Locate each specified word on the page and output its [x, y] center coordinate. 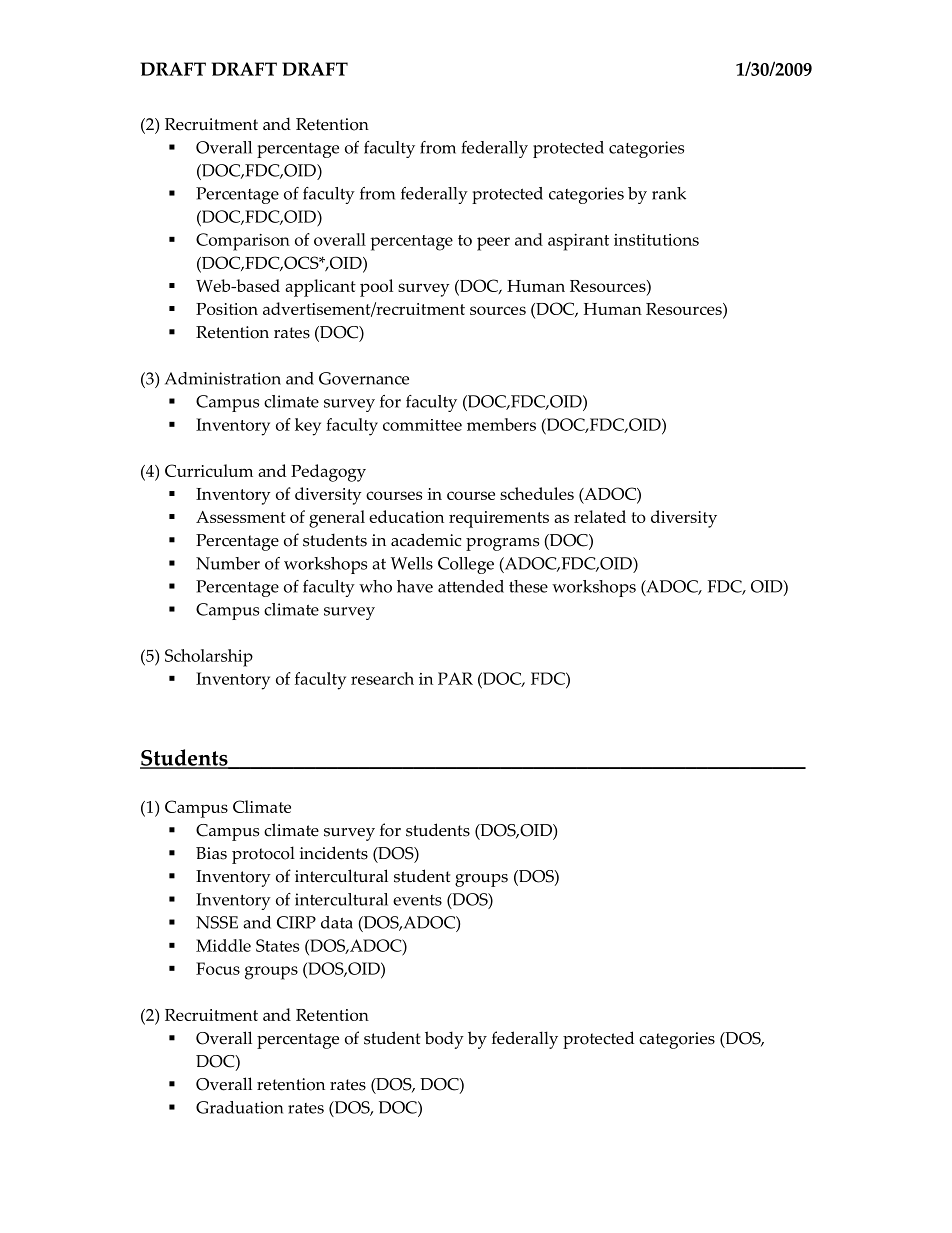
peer [493, 244]
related [600, 516]
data [337, 922]
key [308, 427]
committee [422, 425]
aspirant [578, 242]
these [528, 586]
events [417, 900]
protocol [263, 855]
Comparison [243, 242]
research [382, 678]
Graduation [239, 1107]
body [444, 1040]
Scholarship [209, 658]
